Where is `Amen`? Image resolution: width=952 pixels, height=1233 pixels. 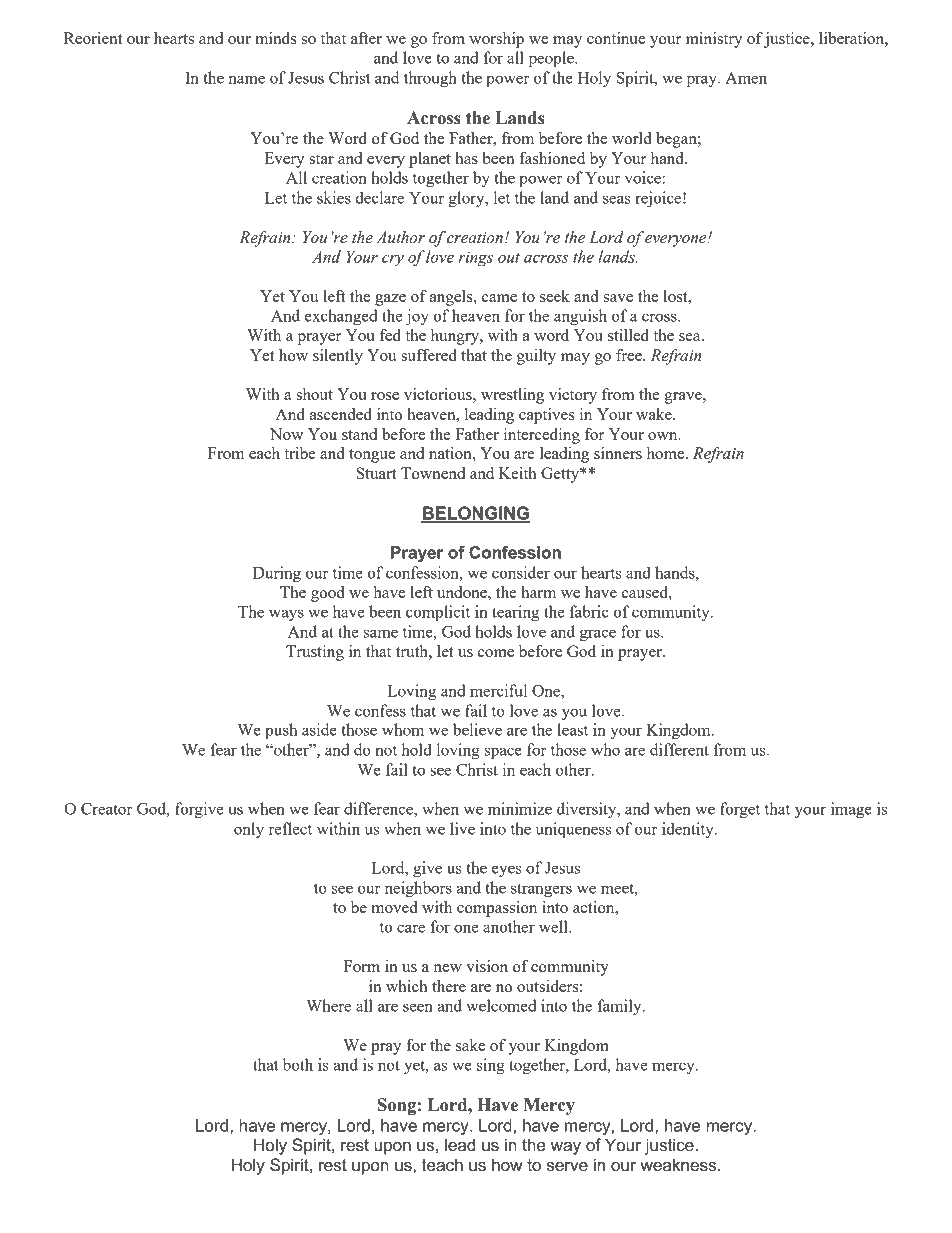
Amen is located at coordinates (746, 78).
